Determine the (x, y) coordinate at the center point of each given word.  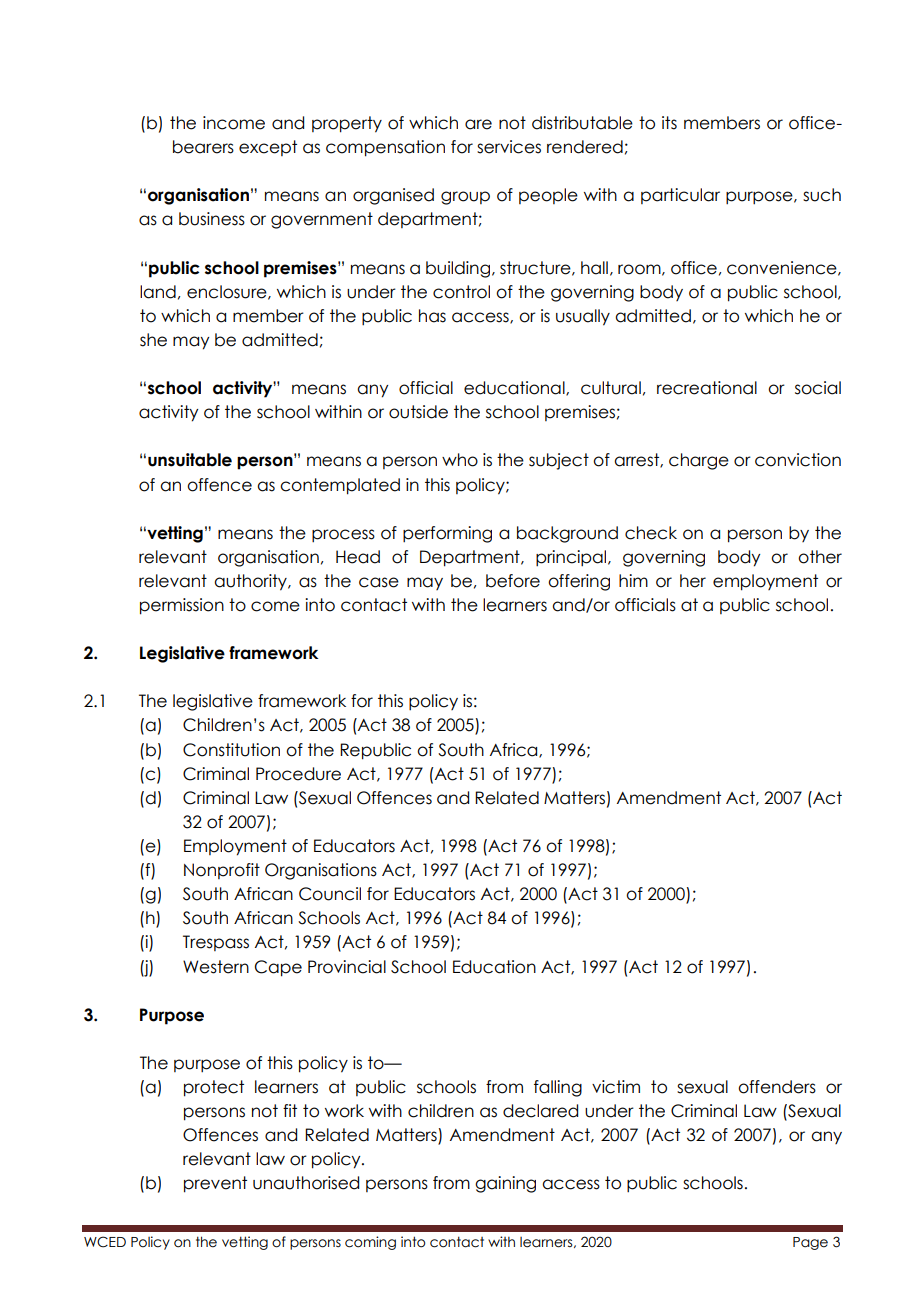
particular (680, 196)
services (509, 147)
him (633, 580)
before (513, 581)
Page (810, 1243)
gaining (505, 1184)
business (212, 219)
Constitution (231, 750)
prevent (215, 1184)
